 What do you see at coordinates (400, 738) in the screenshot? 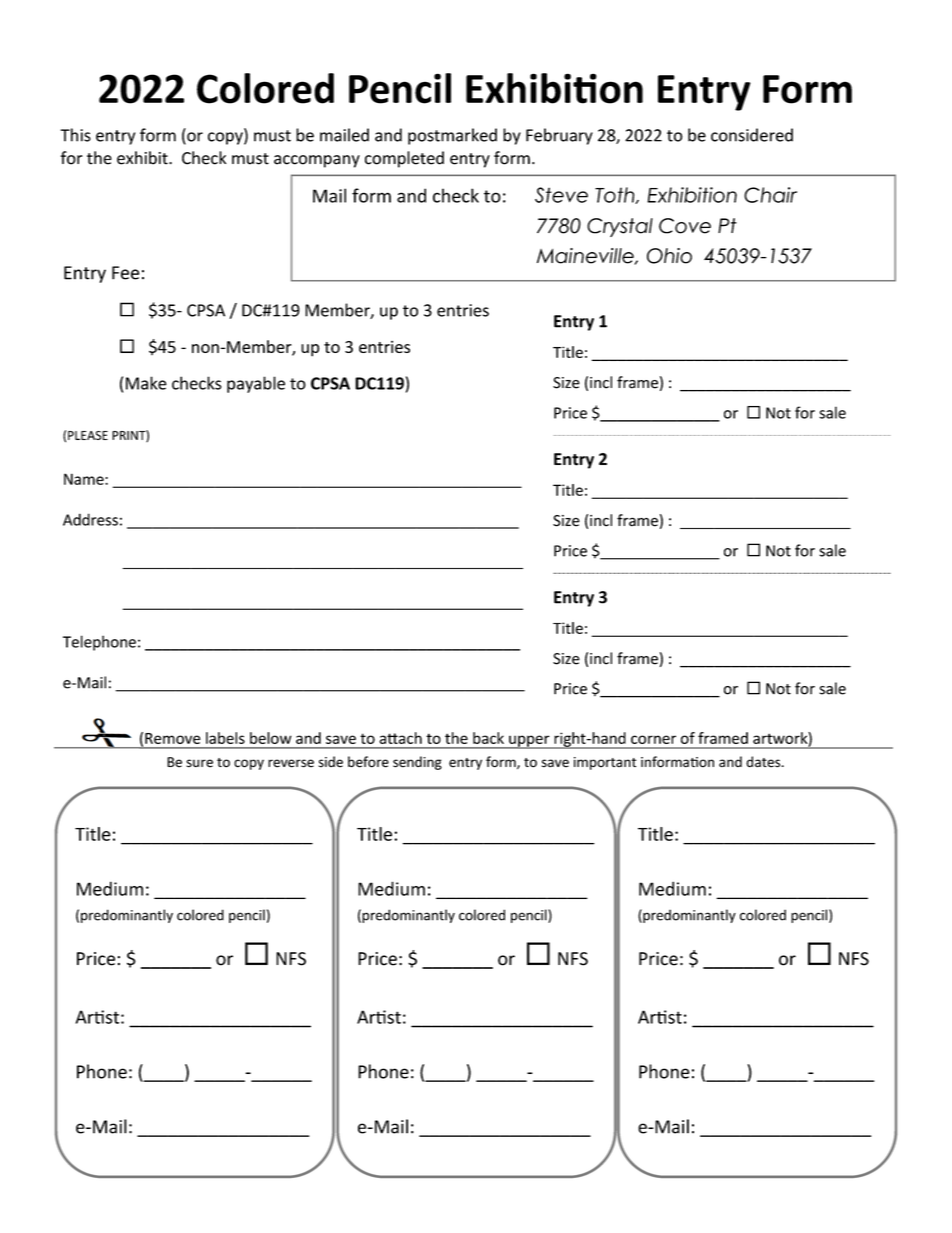
I see `attach` at bounding box center [400, 738].
